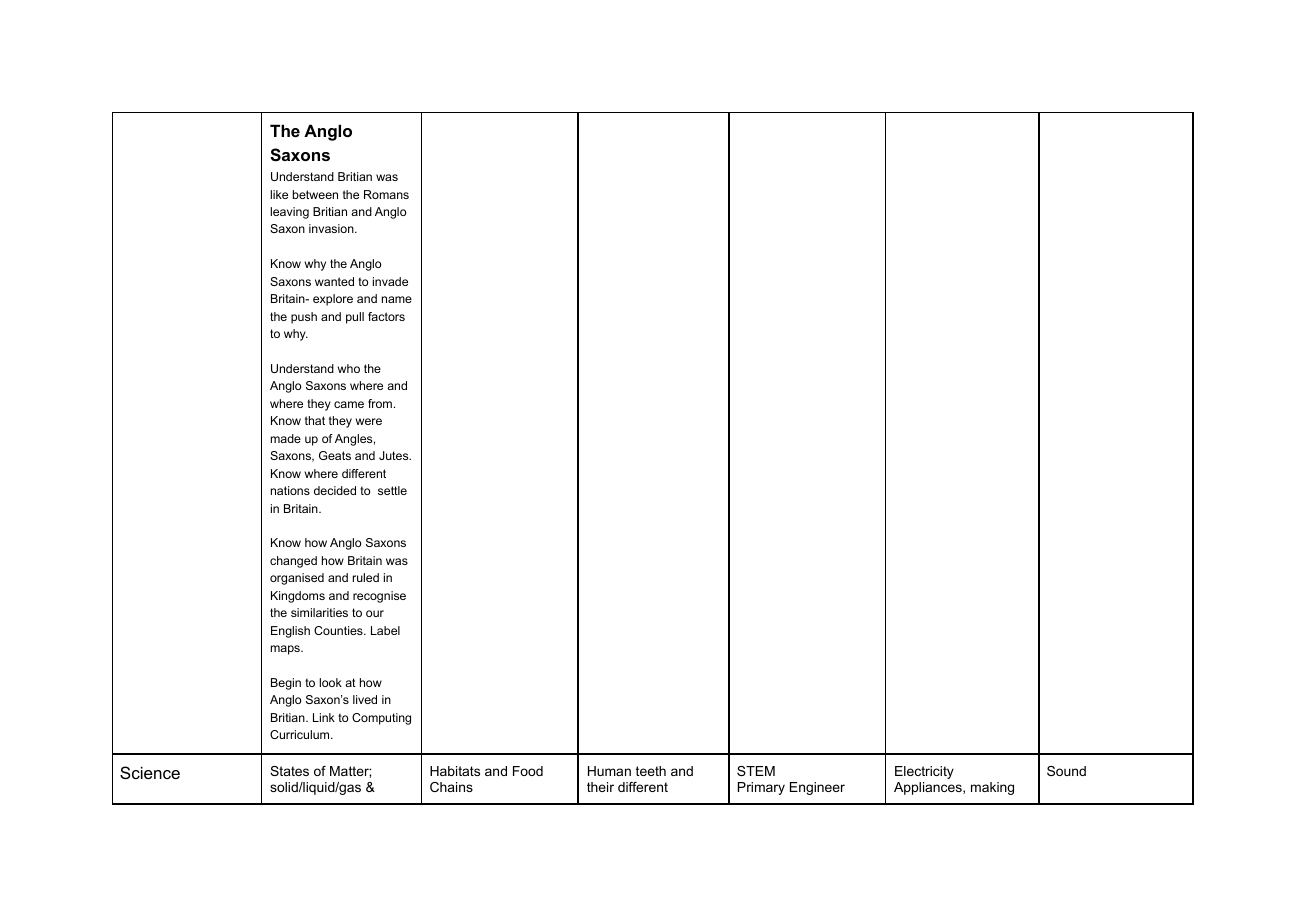  What do you see at coordinates (289, 771) in the screenshot?
I see `States` at bounding box center [289, 771].
